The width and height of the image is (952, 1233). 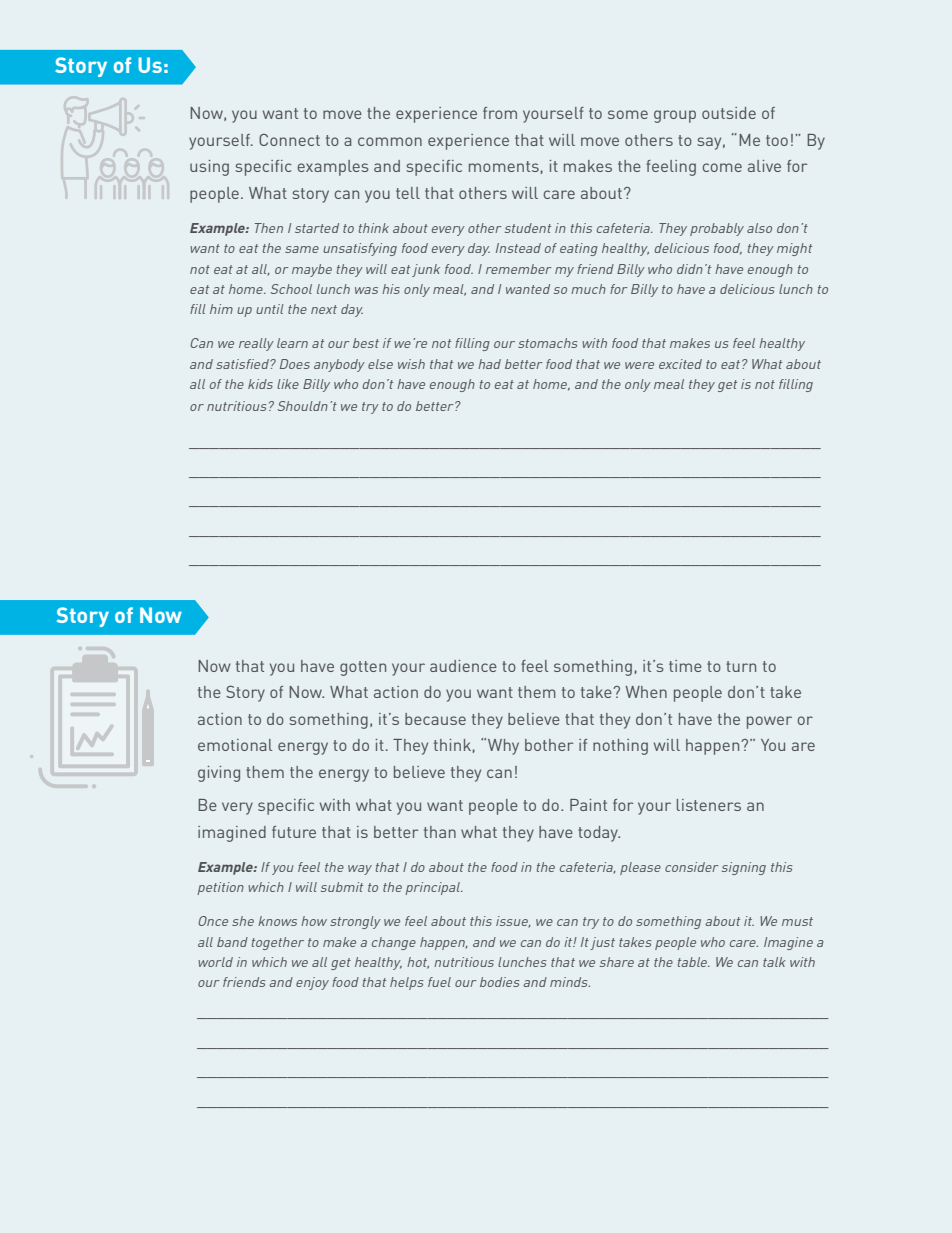 I want to click on gotten, so click(x=363, y=668).
